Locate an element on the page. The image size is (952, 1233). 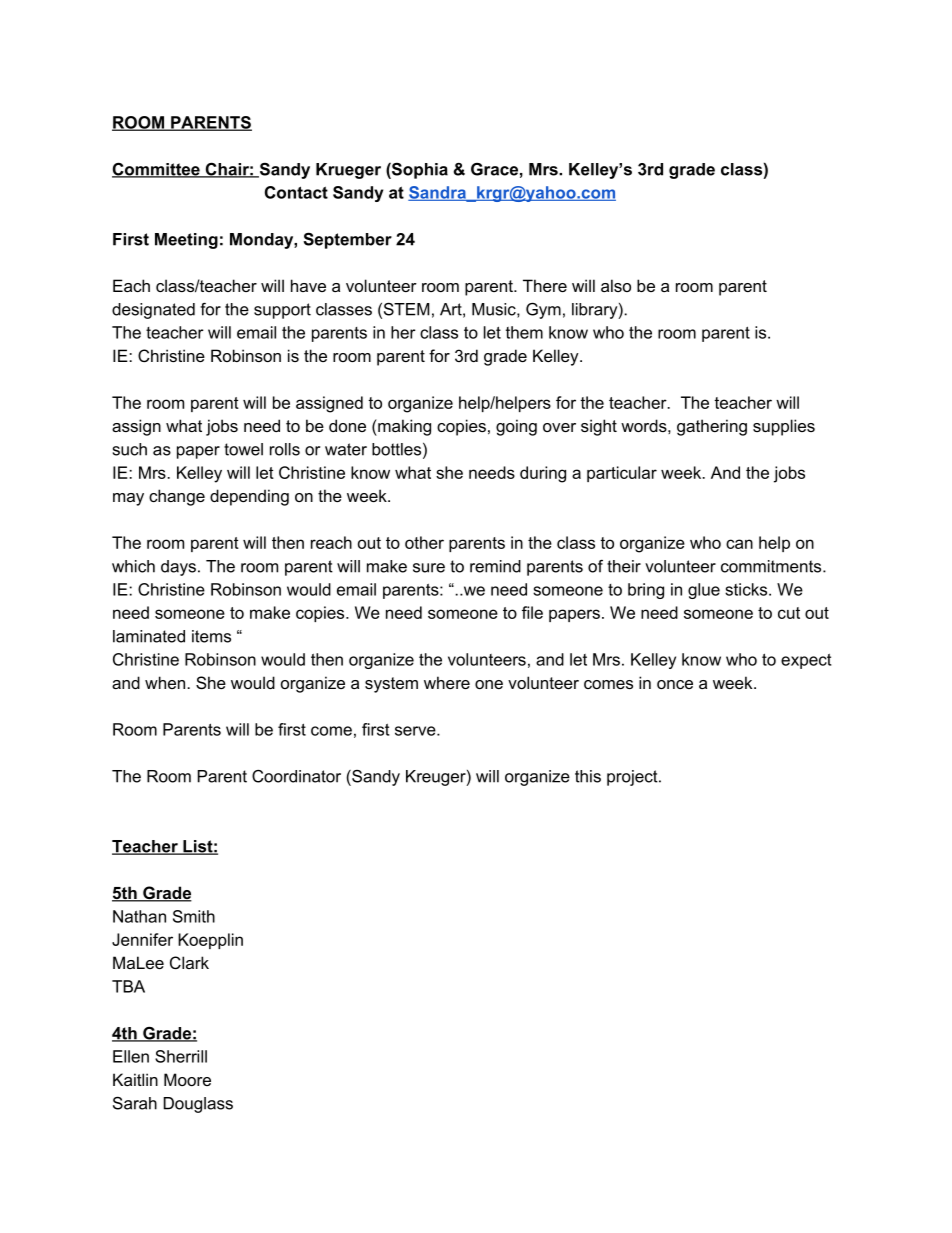
also is located at coordinates (616, 285).
